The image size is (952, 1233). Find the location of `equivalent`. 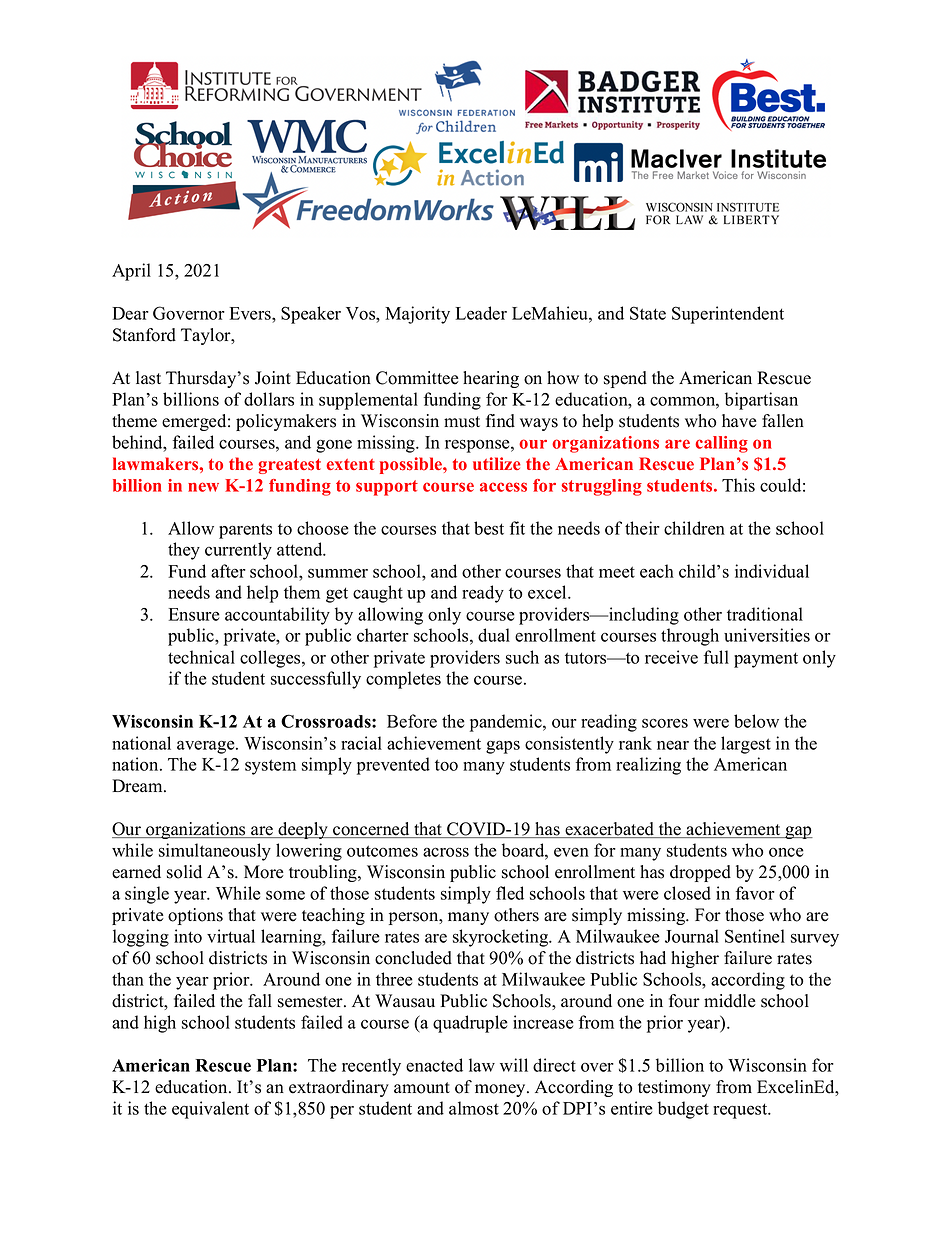

equivalent is located at coordinates (210, 1110).
